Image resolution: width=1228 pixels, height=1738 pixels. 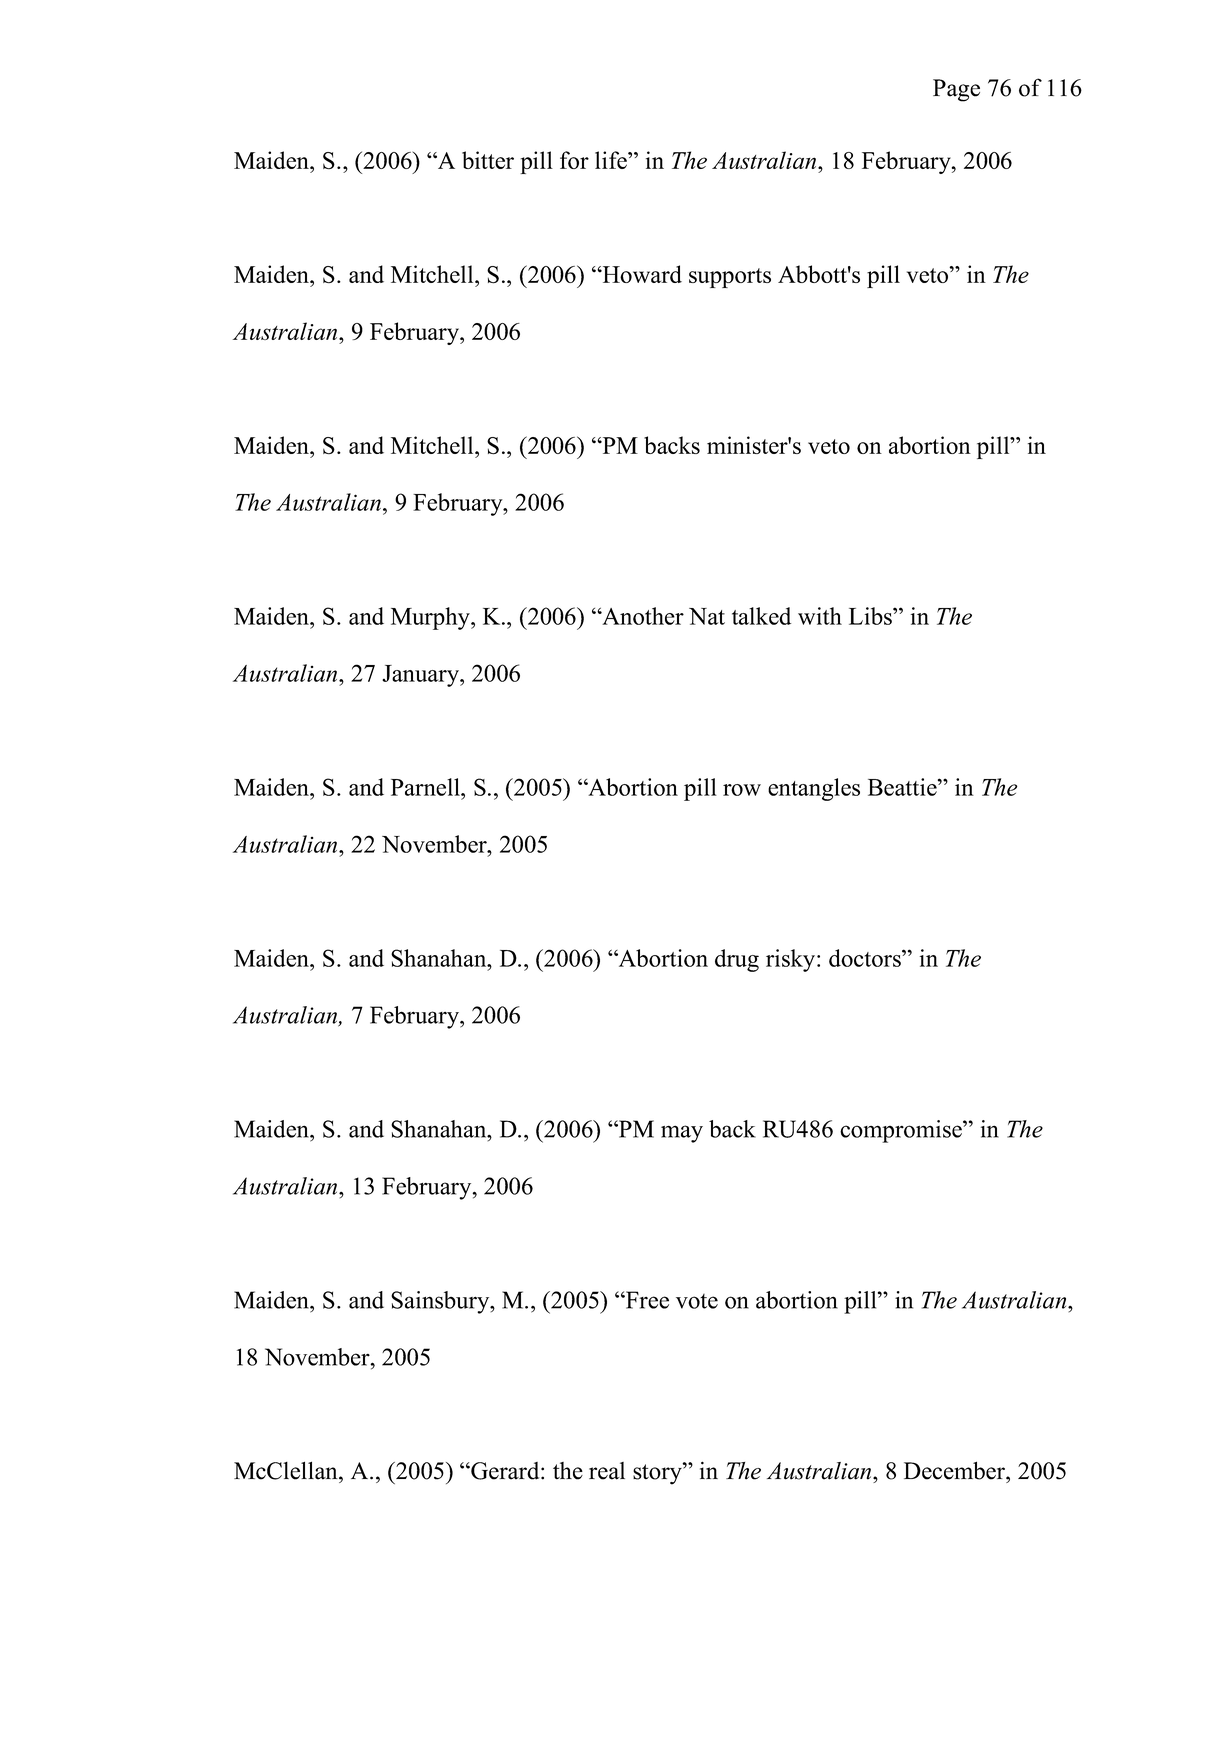 What do you see at coordinates (488, 160) in the image?
I see `bitter` at bounding box center [488, 160].
